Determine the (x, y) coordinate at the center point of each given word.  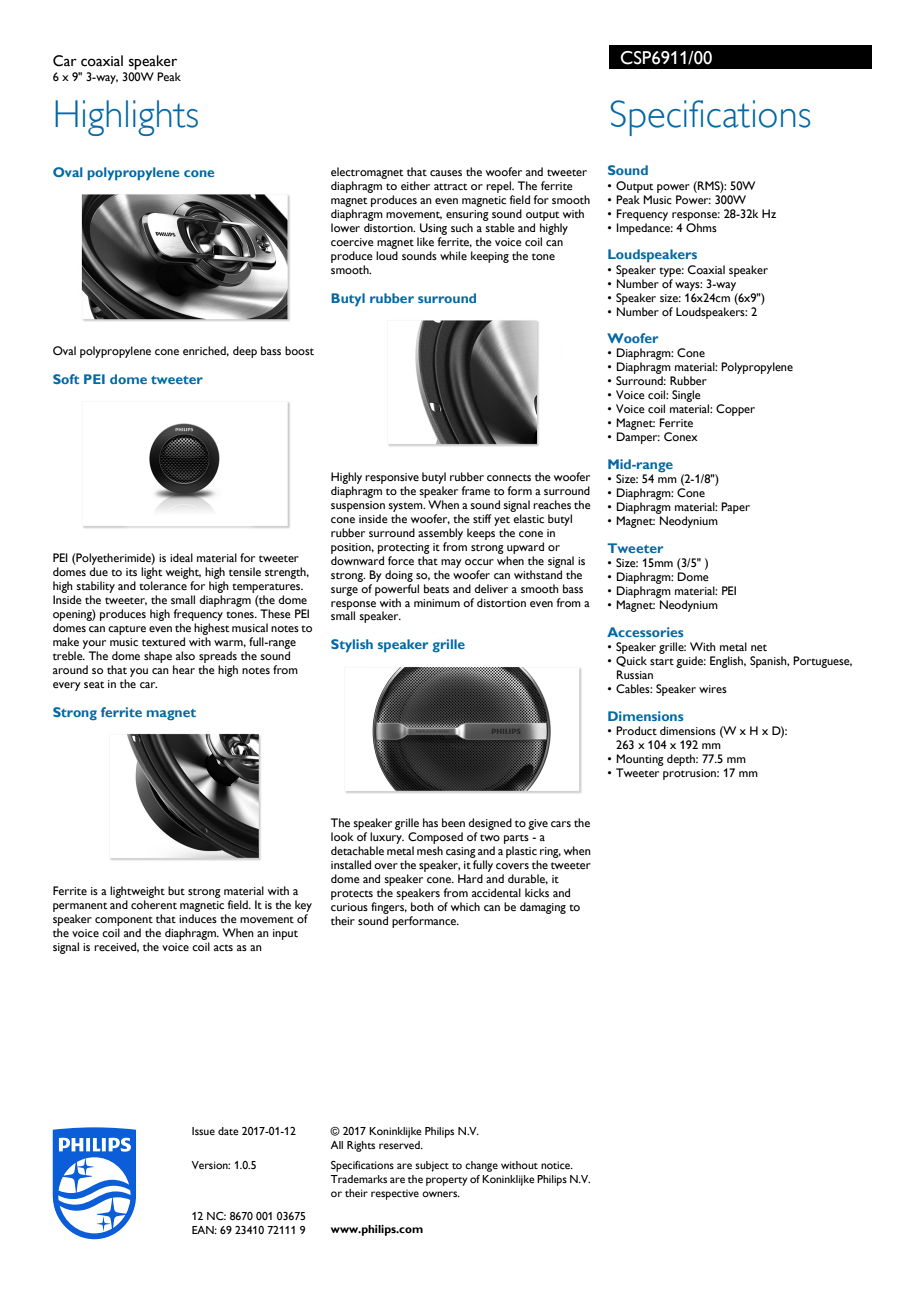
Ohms (701, 227)
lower (345, 227)
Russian (635, 674)
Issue (203, 1131)
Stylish (352, 646)
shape (158, 657)
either (415, 185)
